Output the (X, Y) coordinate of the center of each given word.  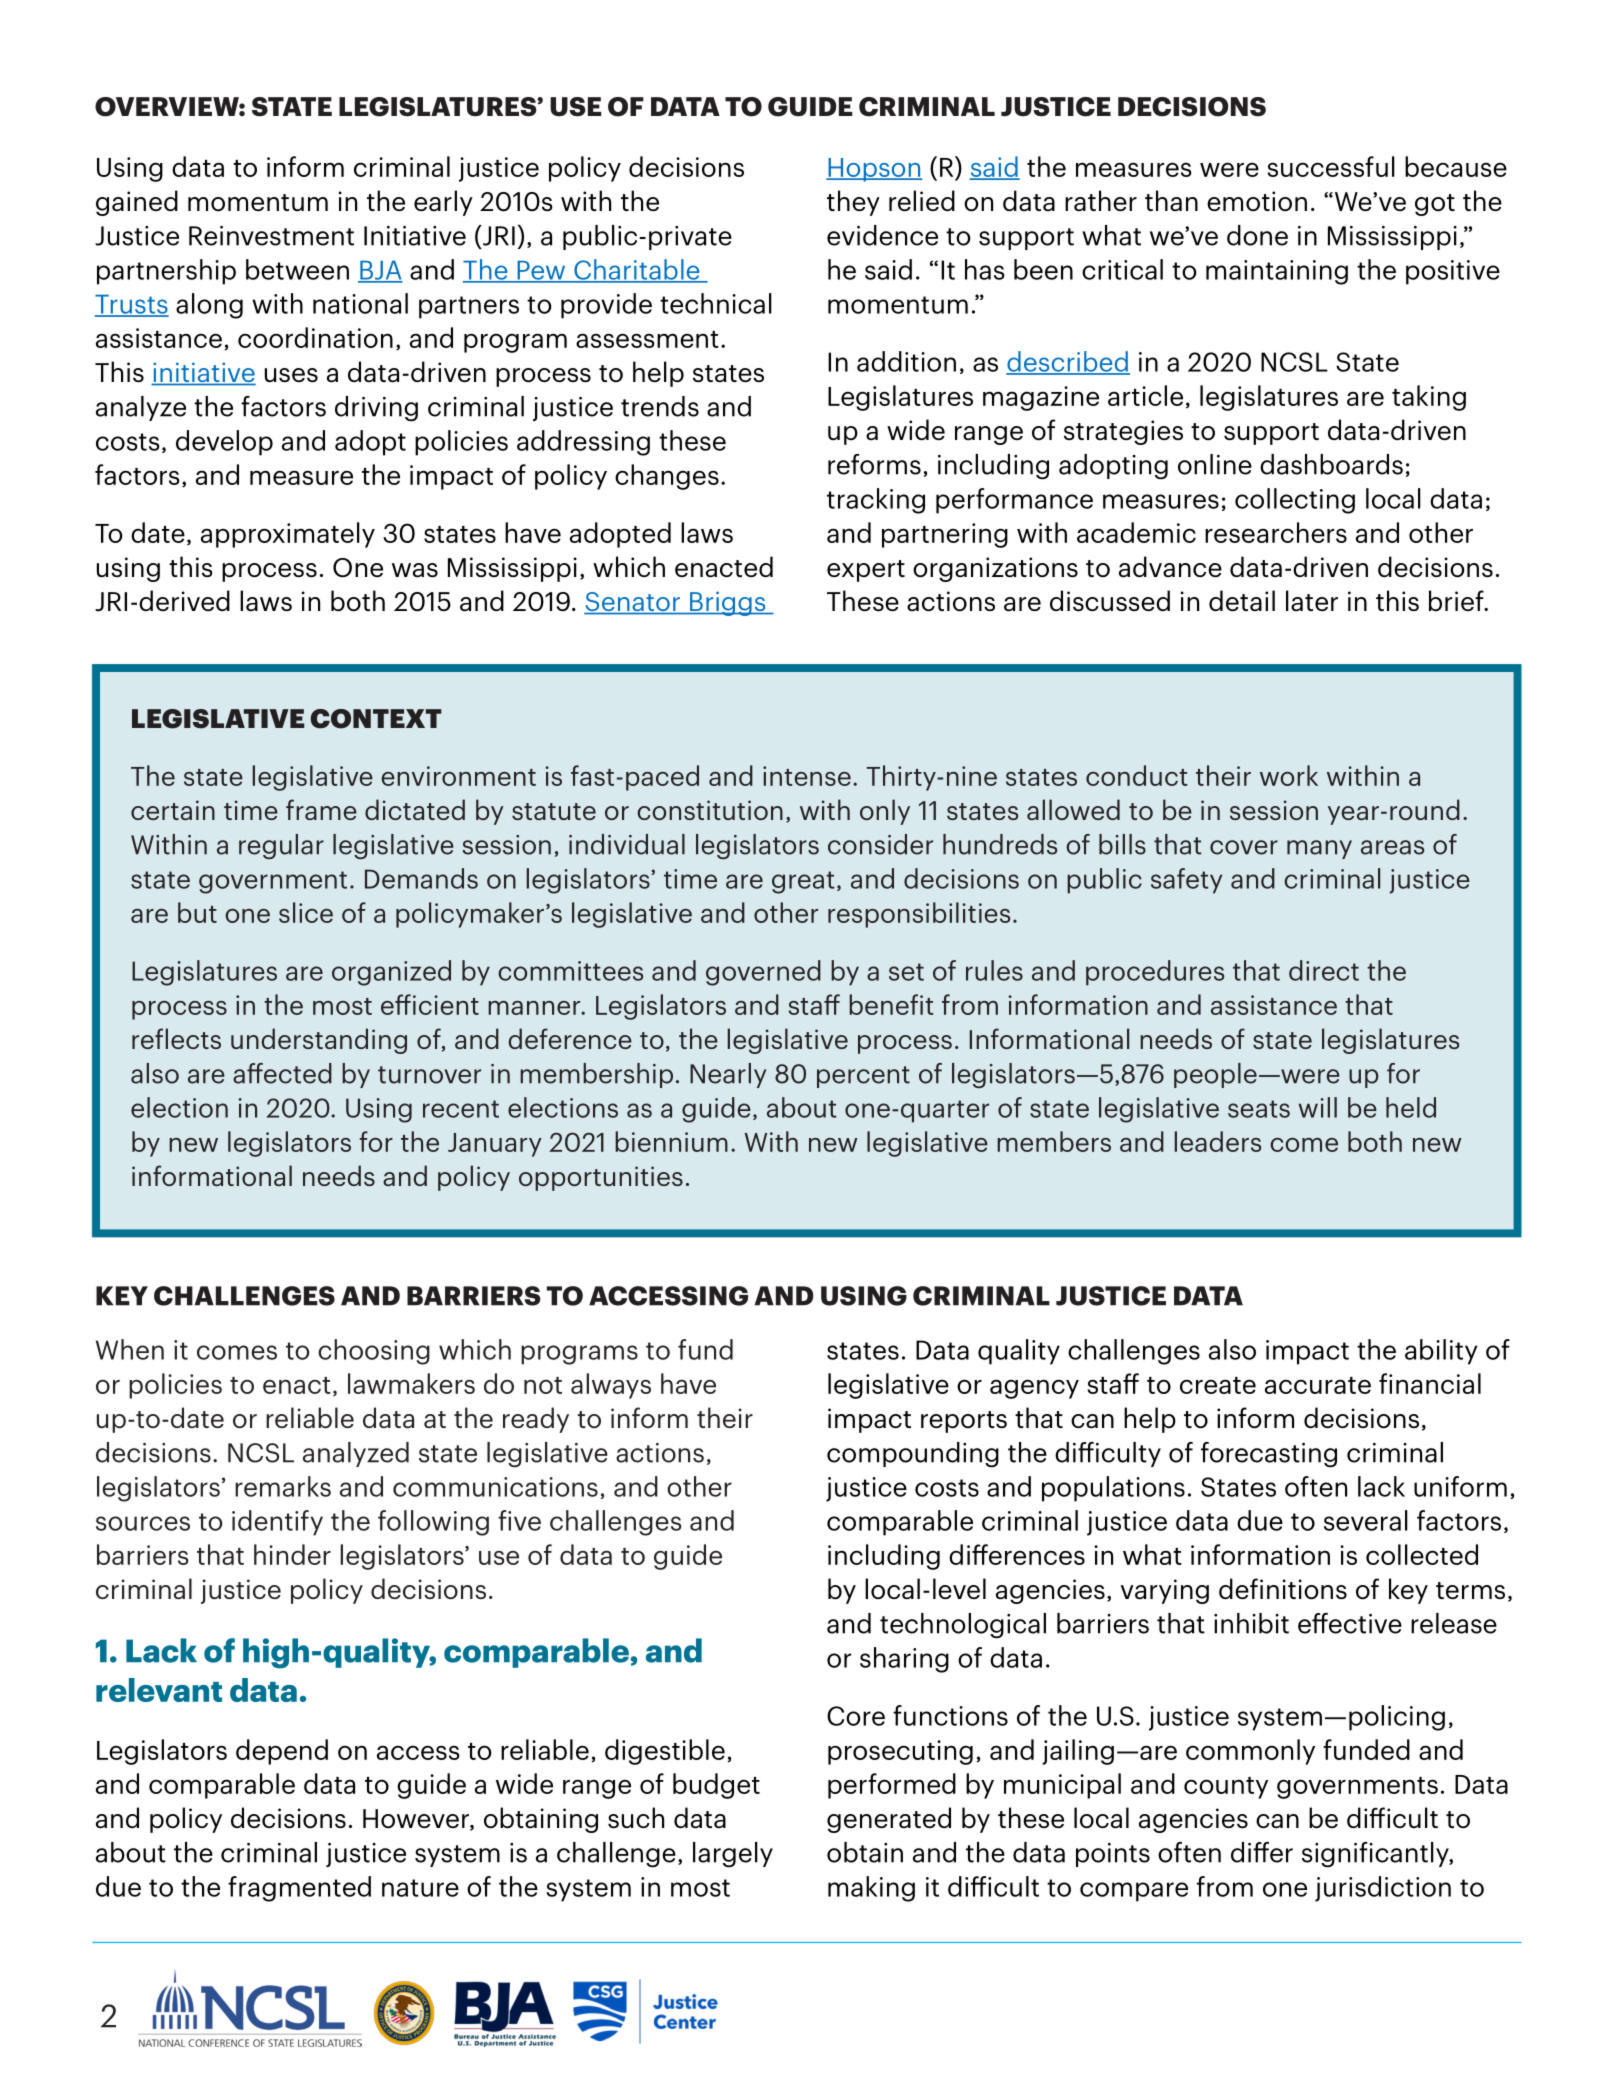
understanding (319, 1041)
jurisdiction (1383, 1889)
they (853, 203)
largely (733, 1855)
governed (763, 973)
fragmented (299, 1889)
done (1257, 235)
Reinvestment (271, 236)
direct (1324, 970)
